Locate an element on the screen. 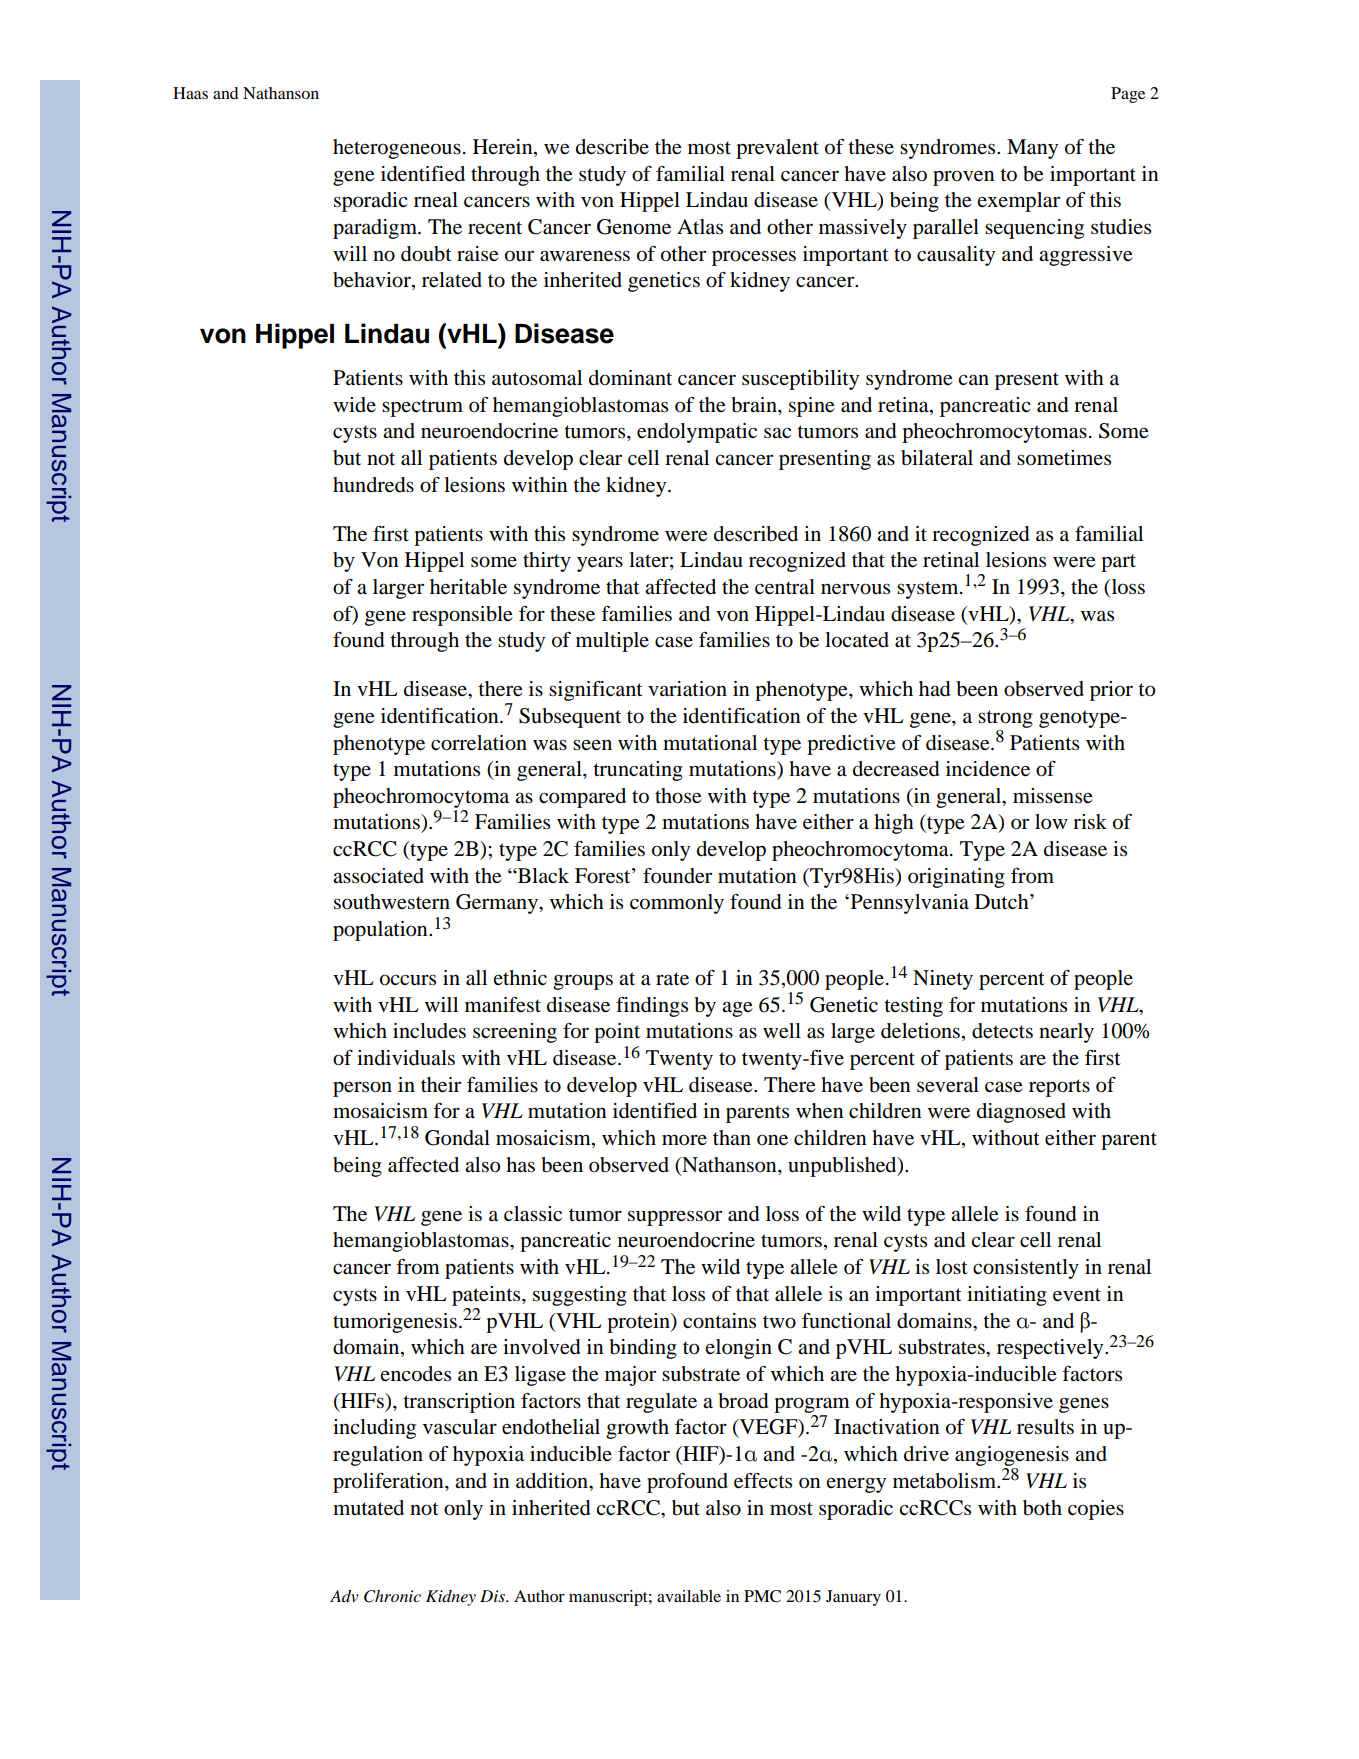 The image size is (1359, 1759). part is located at coordinates (1118, 563).
